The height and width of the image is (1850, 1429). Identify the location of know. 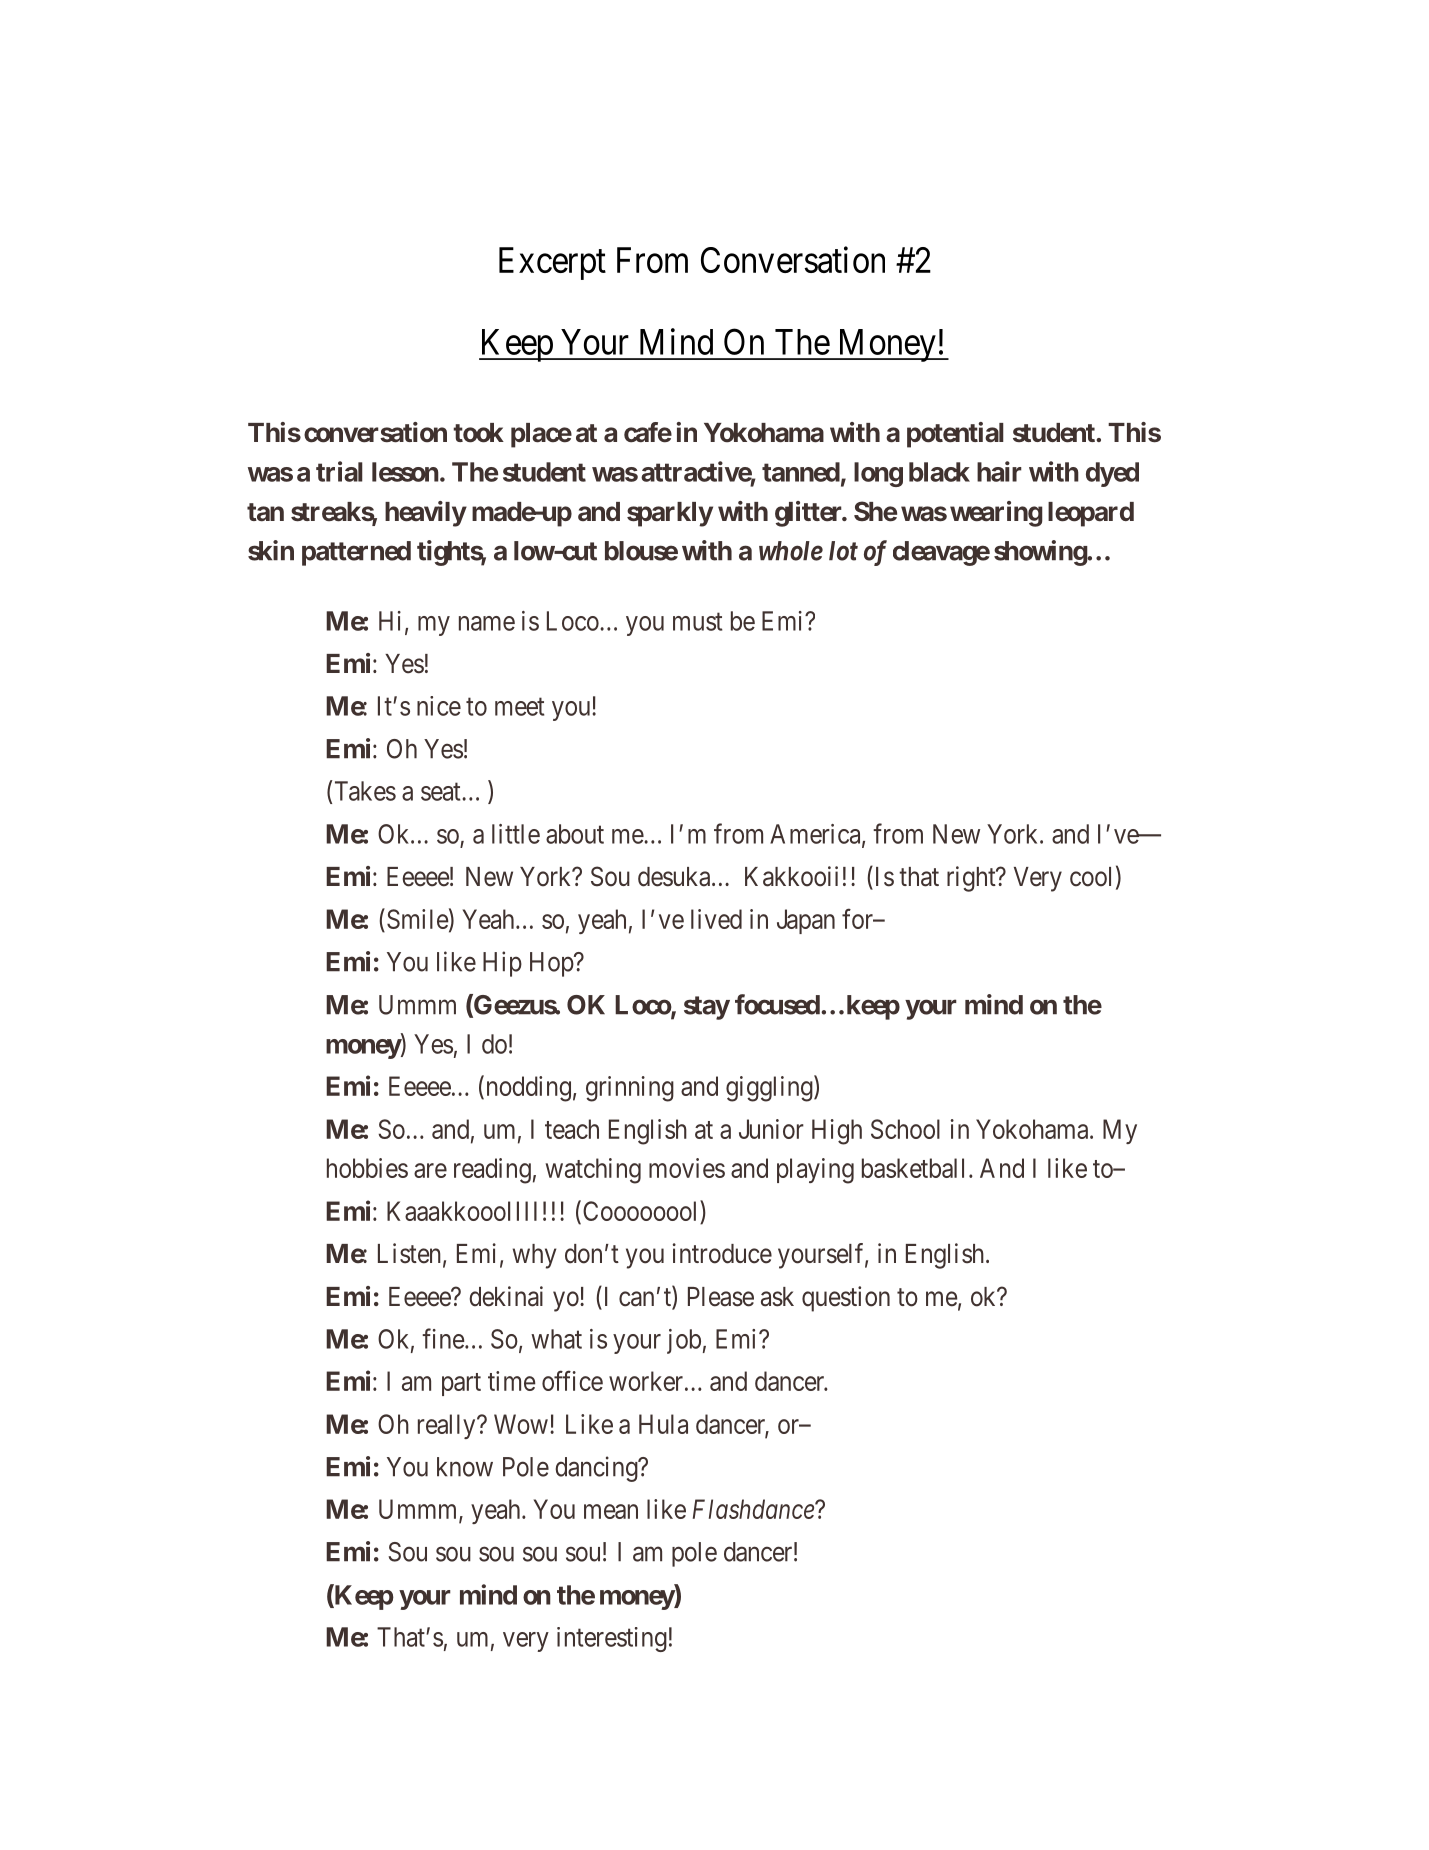
(465, 1467).
